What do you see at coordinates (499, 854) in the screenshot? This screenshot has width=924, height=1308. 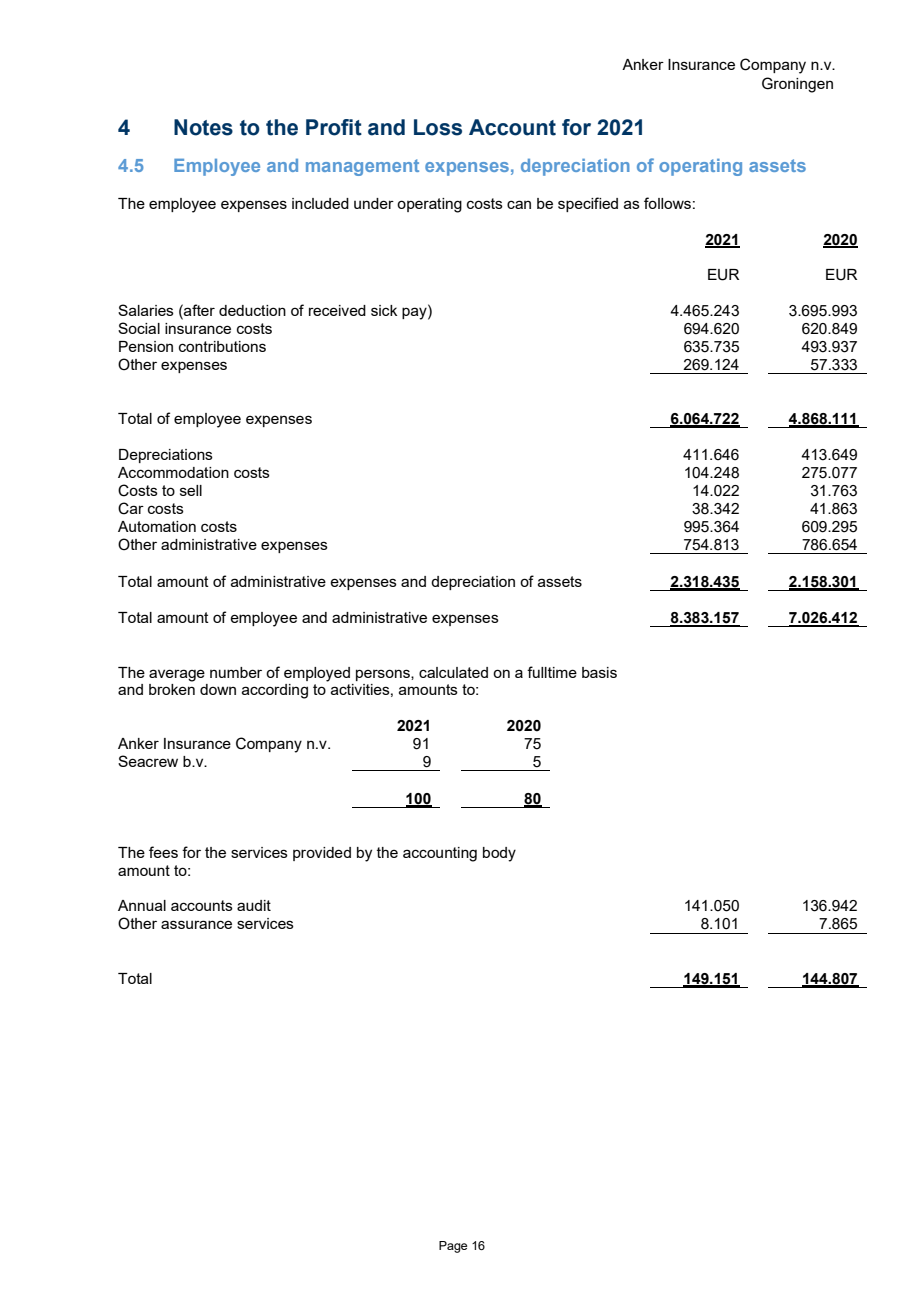 I see `body` at bounding box center [499, 854].
